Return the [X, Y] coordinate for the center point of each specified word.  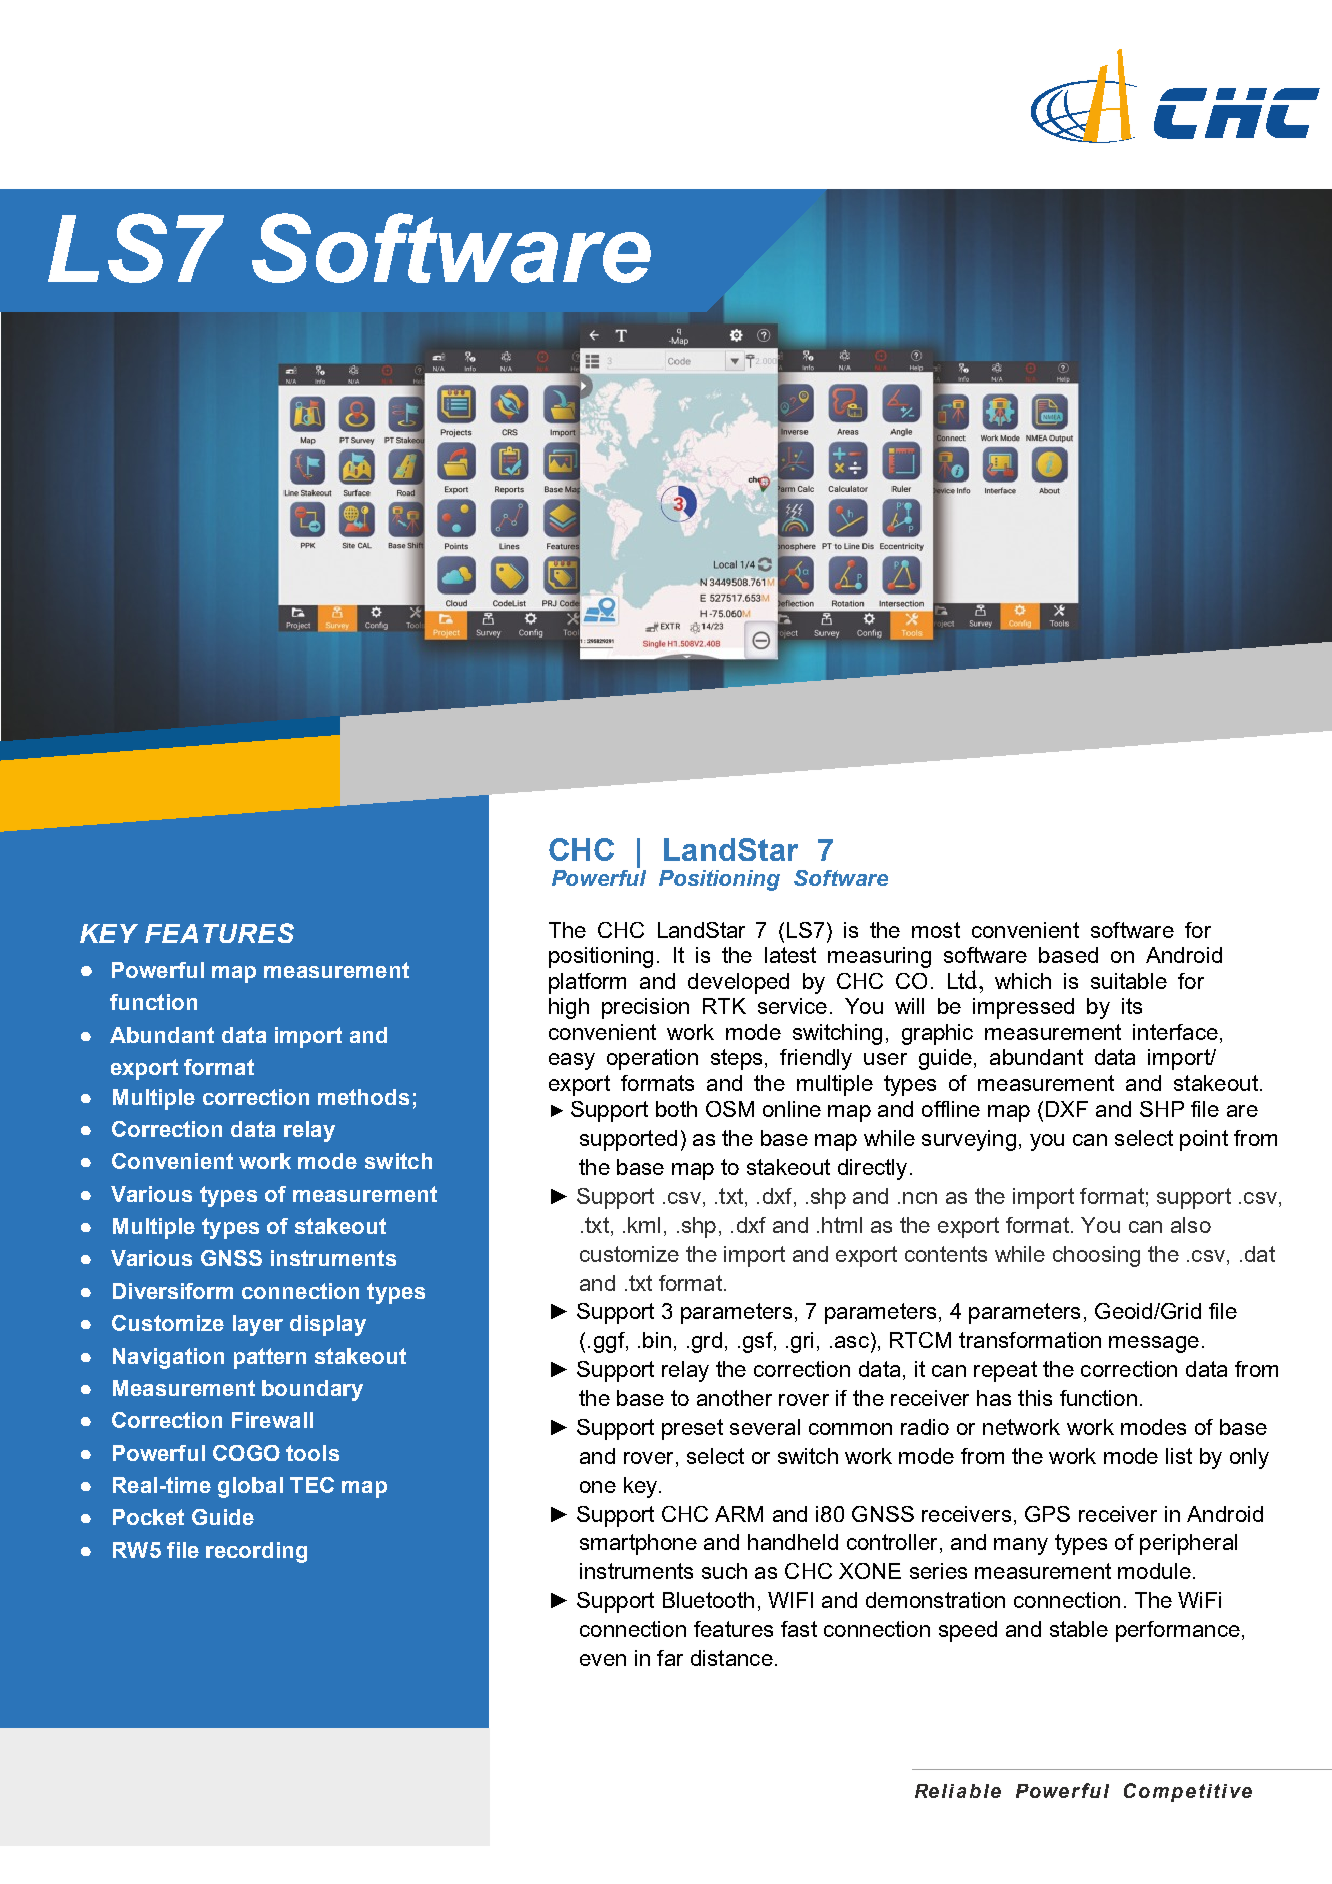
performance [1178, 1631]
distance [732, 1658]
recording [256, 1552]
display [328, 1325]
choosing [1096, 1256]
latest [790, 955]
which [1023, 981]
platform [587, 983]
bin [657, 1340]
